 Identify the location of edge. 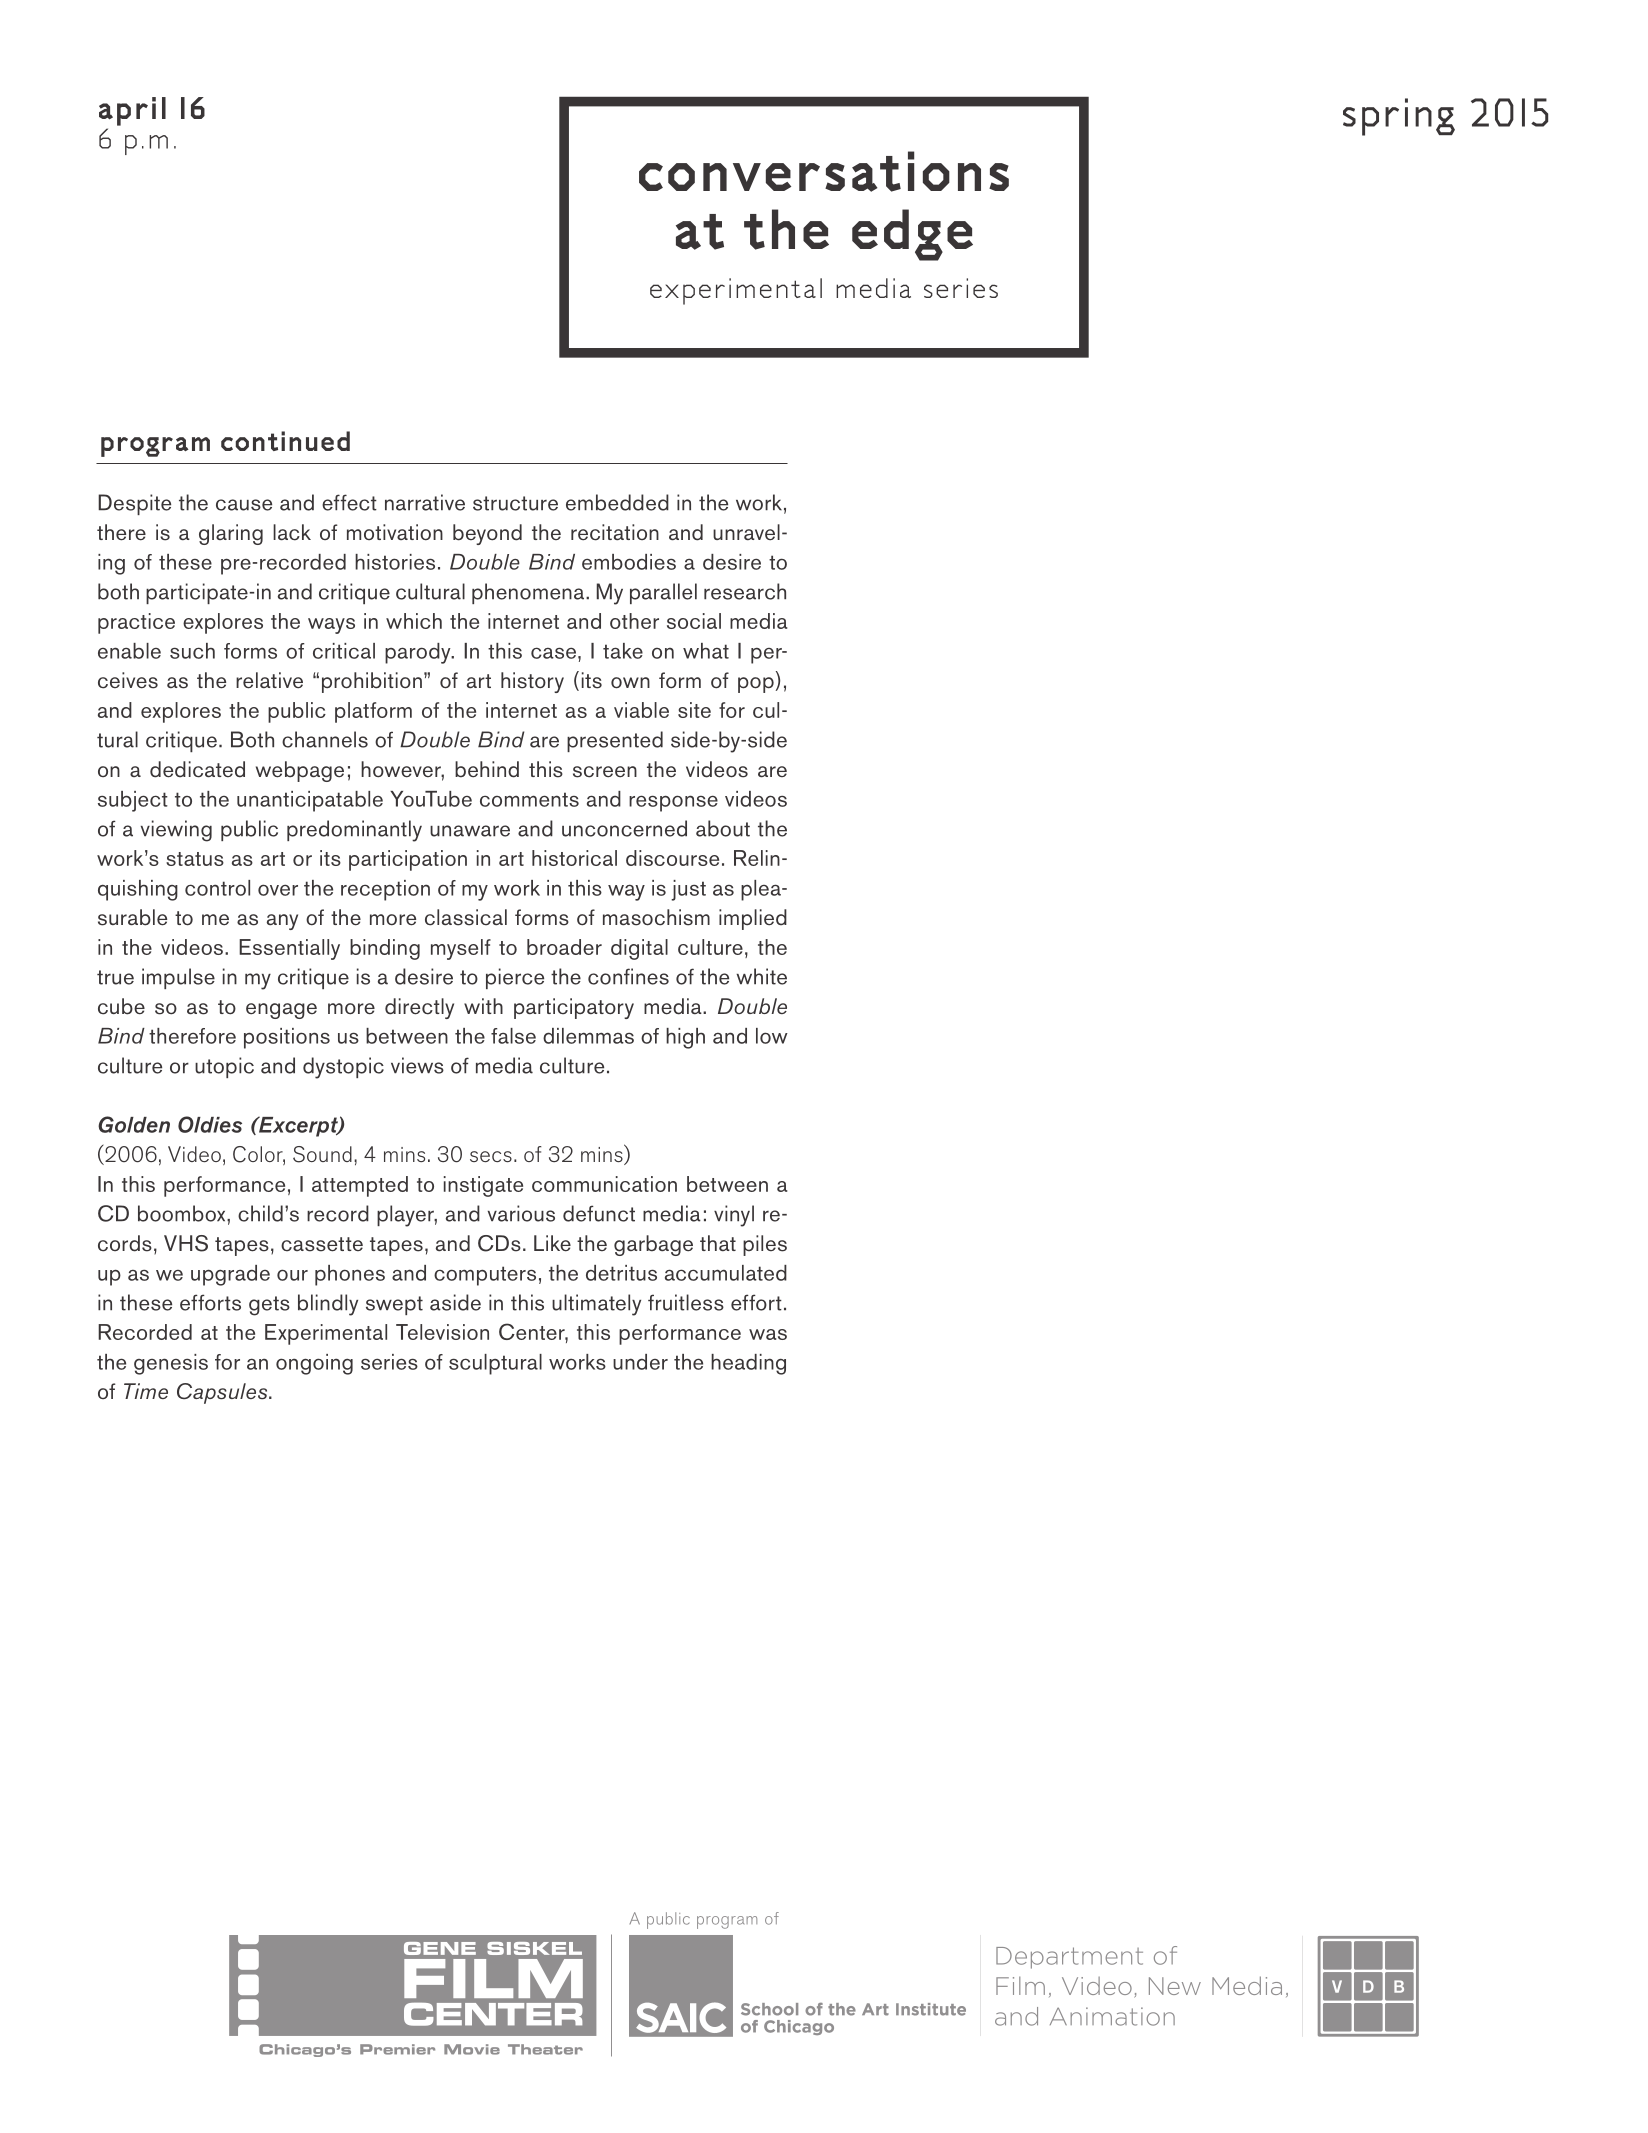
(912, 235).
